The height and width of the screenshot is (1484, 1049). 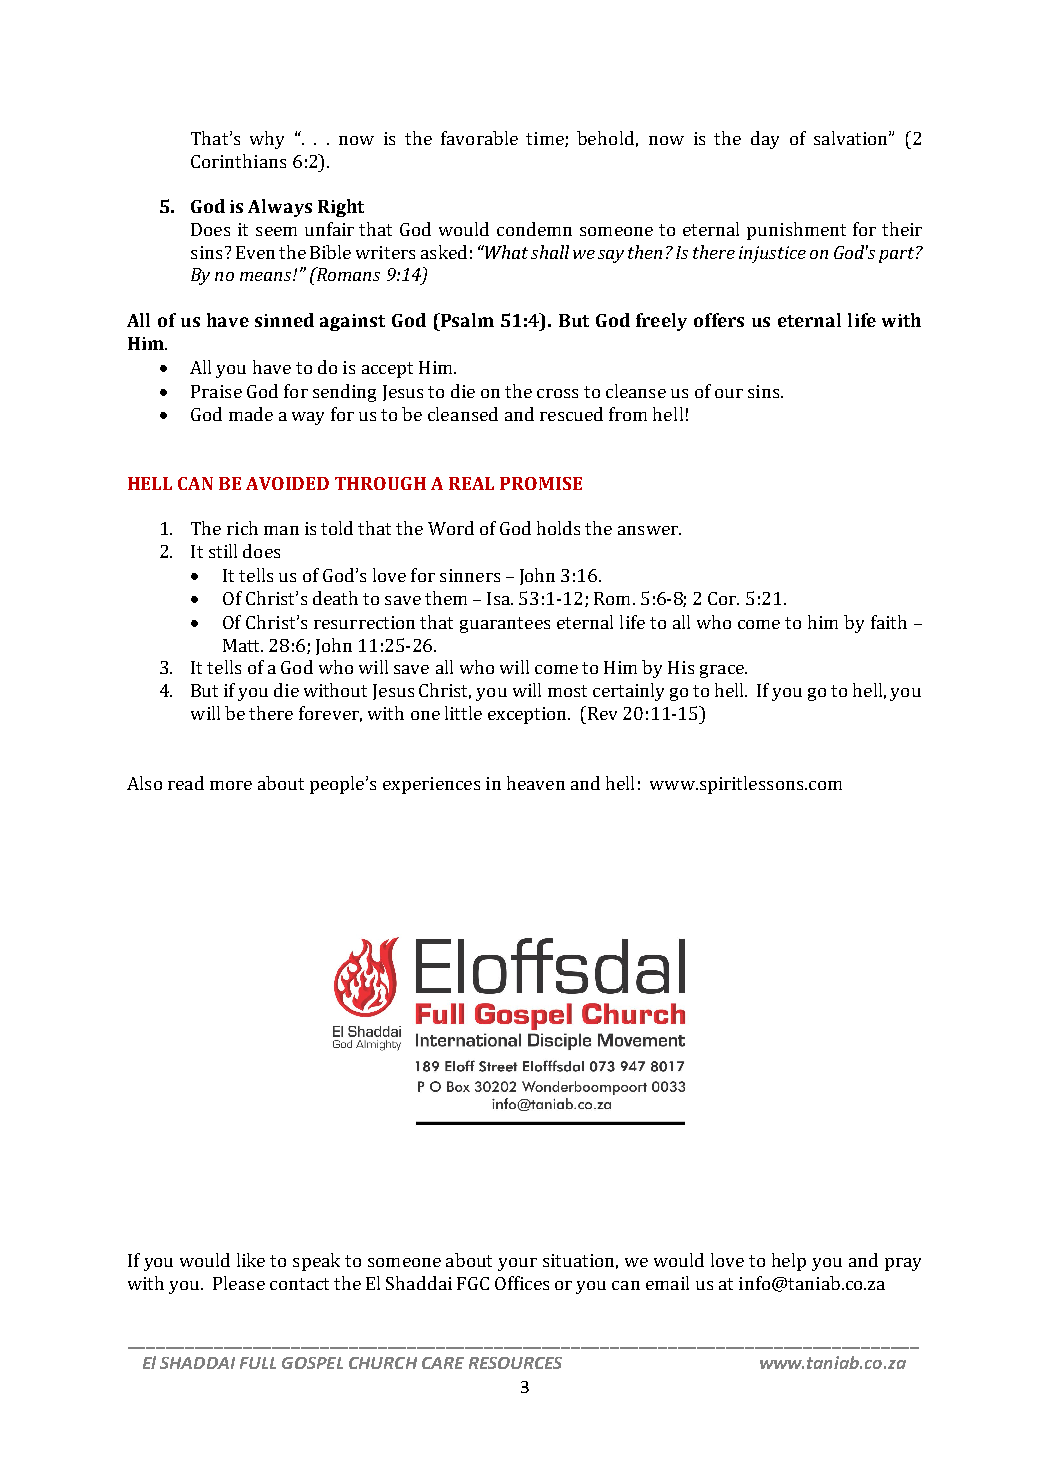 What do you see at coordinates (231, 785) in the screenshot?
I see `more` at bounding box center [231, 785].
